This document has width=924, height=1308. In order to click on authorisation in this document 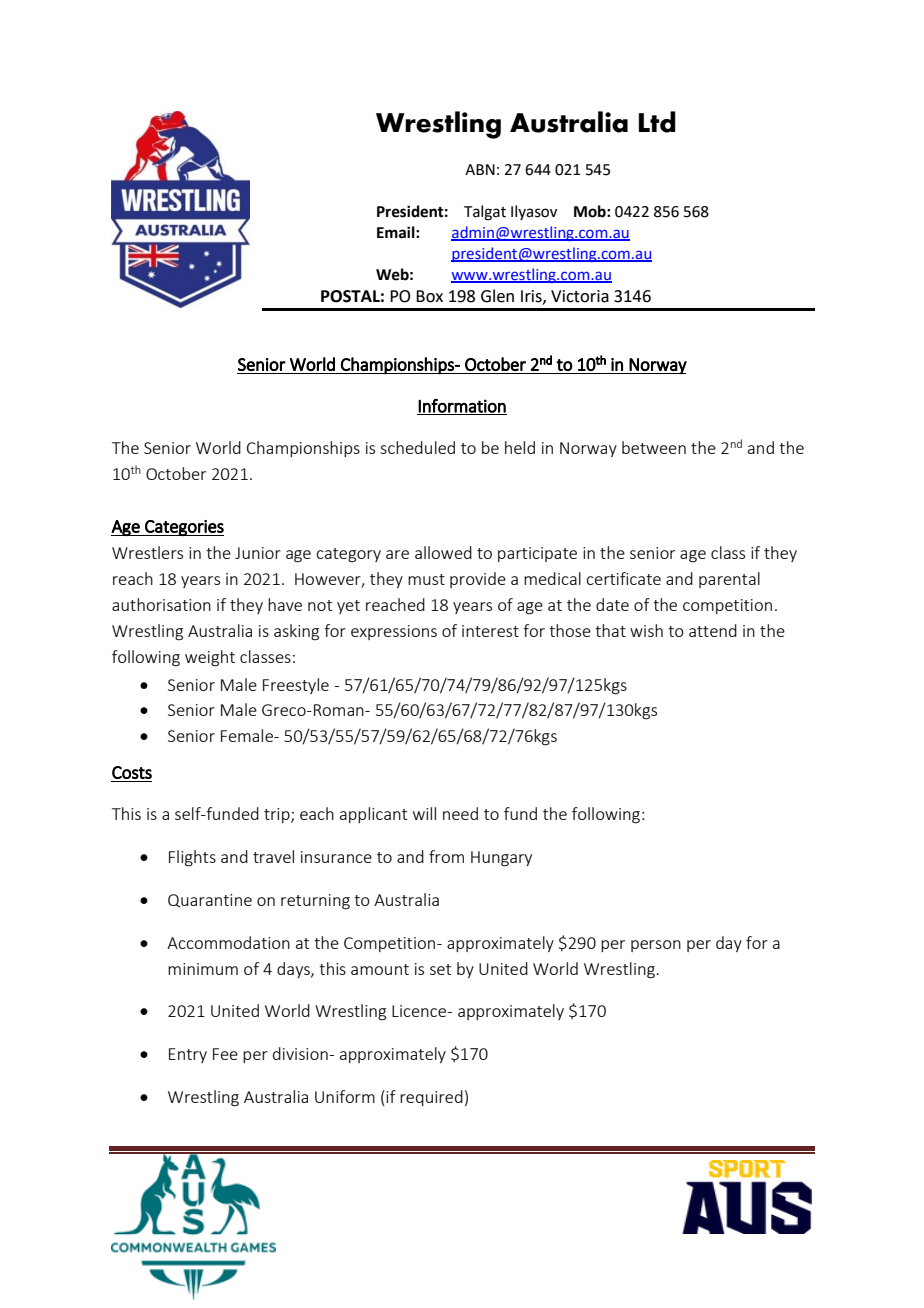, I will do `click(161, 604)`.
